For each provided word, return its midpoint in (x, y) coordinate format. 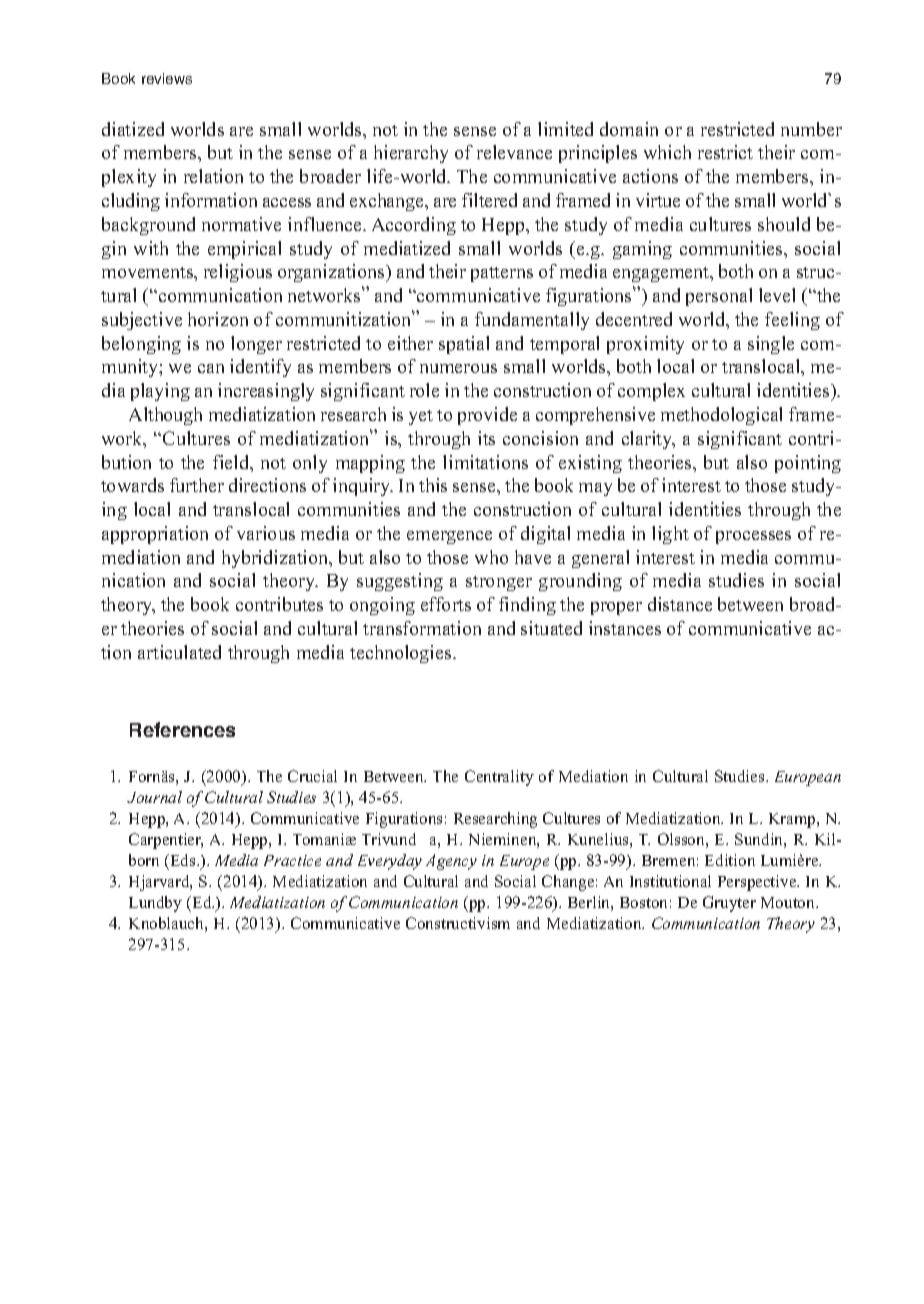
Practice (292, 860)
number (811, 129)
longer (256, 345)
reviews (167, 78)
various (266, 533)
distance (680, 604)
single (771, 345)
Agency (451, 862)
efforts (446, 604)
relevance (514, 152)
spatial (464, 345)
